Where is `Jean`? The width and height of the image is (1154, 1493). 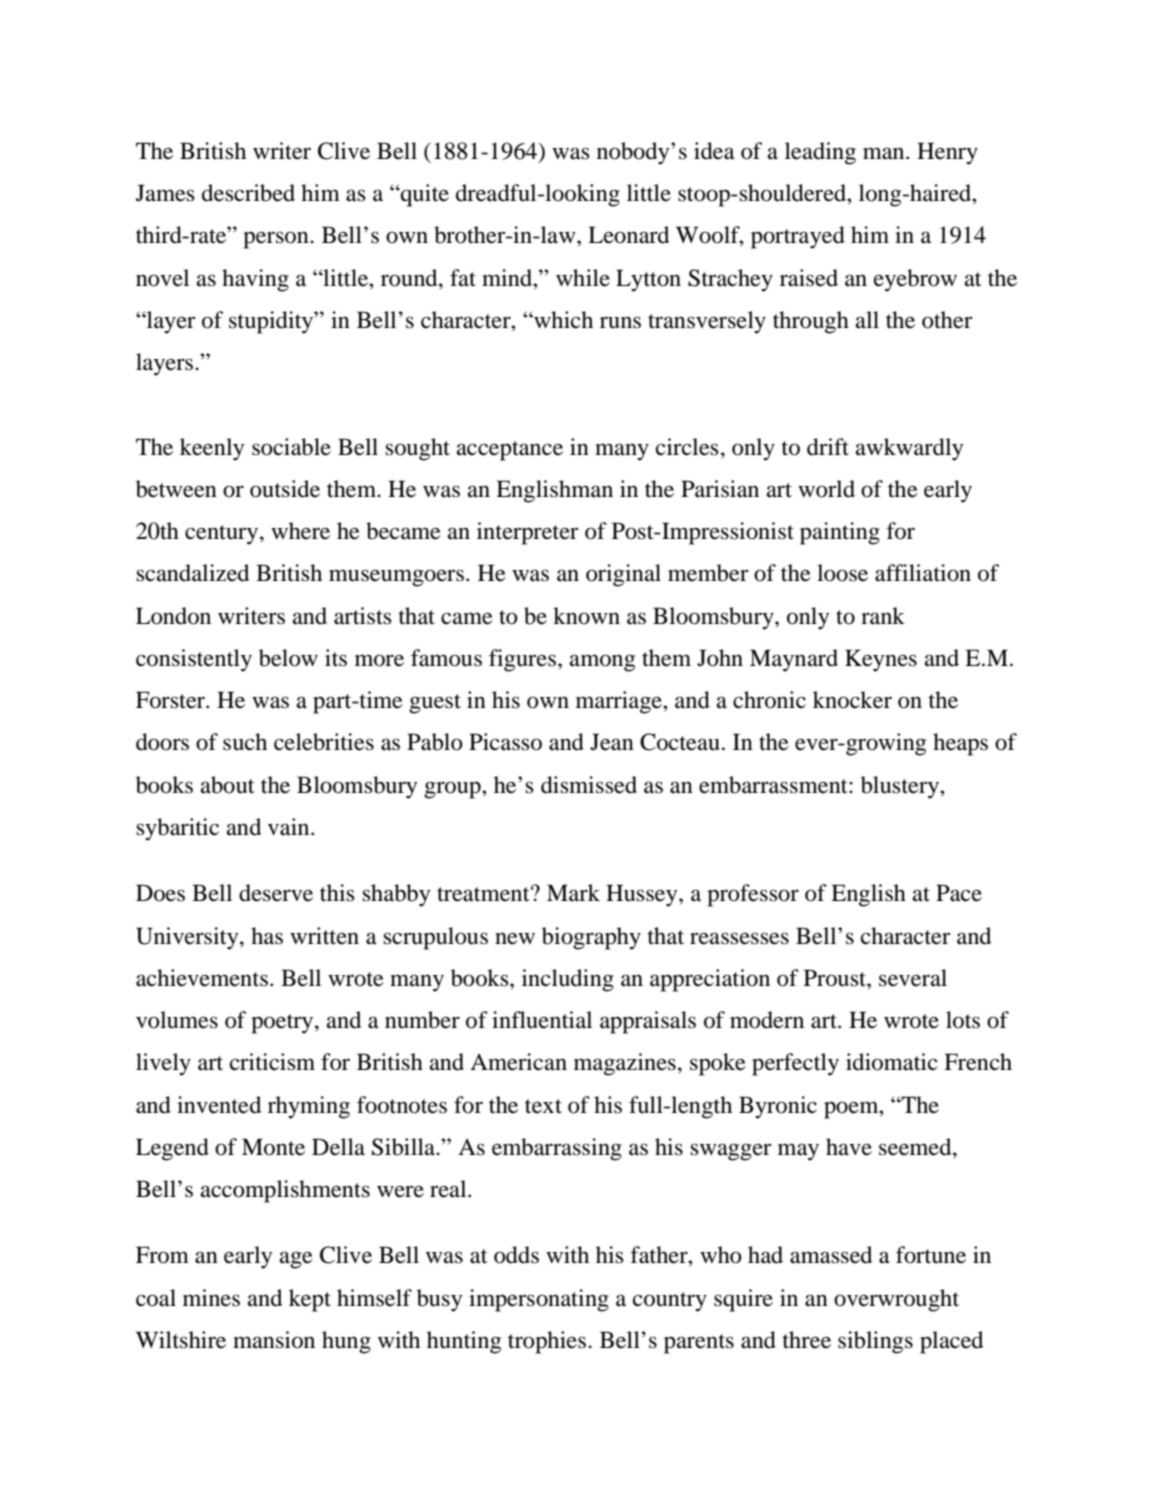
Jean is located at coordinates (612, 742).
